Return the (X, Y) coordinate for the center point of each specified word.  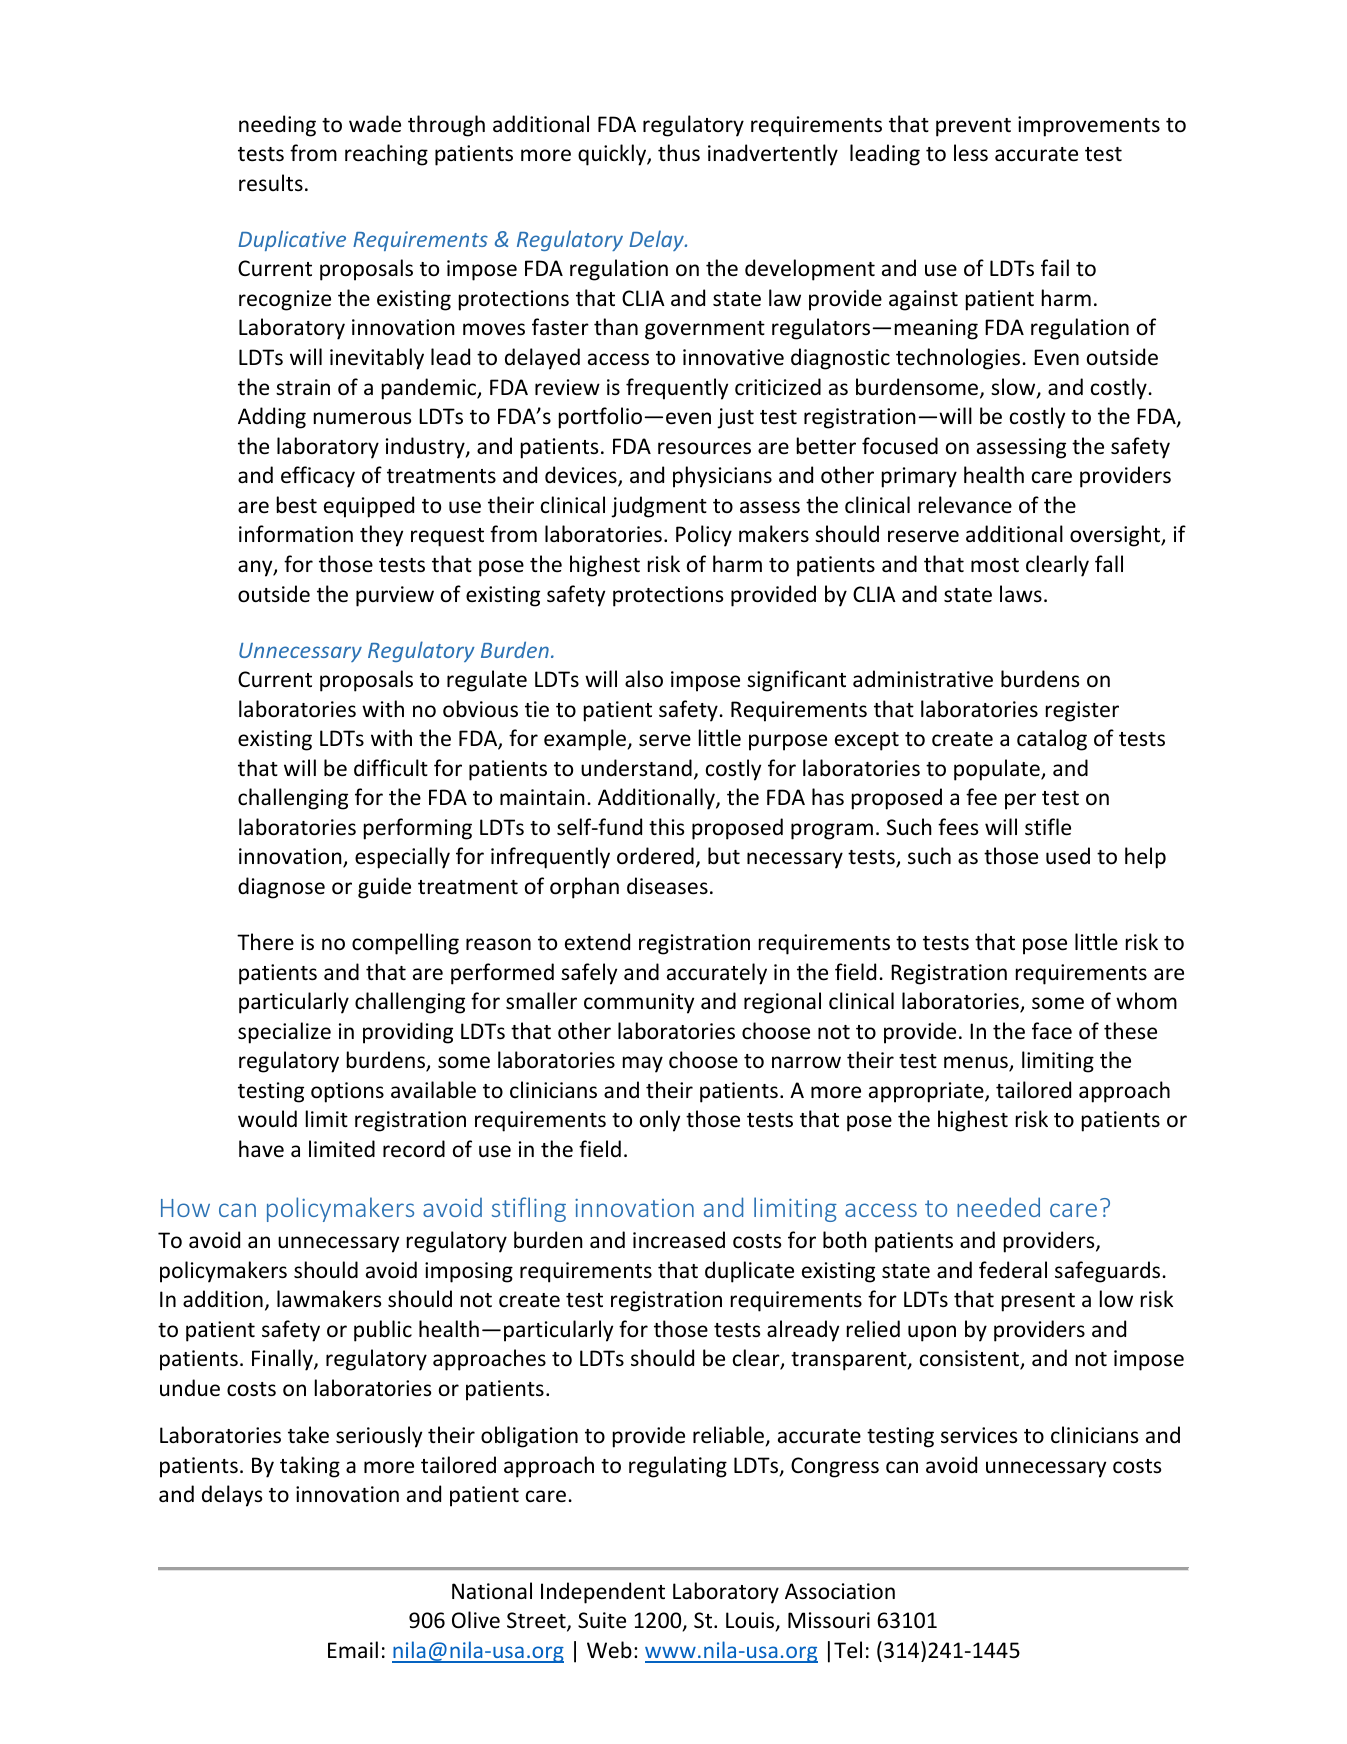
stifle (1048, 827)
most (995, 565)
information (296, 534)
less (971, 153)
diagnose (281, 888)
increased (679, 1240)
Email (353, 1649)
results (271, 183)
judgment (659, 507)
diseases (667, 886)
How (185, 1208)
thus (679, 153)
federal (1013, 1270)
